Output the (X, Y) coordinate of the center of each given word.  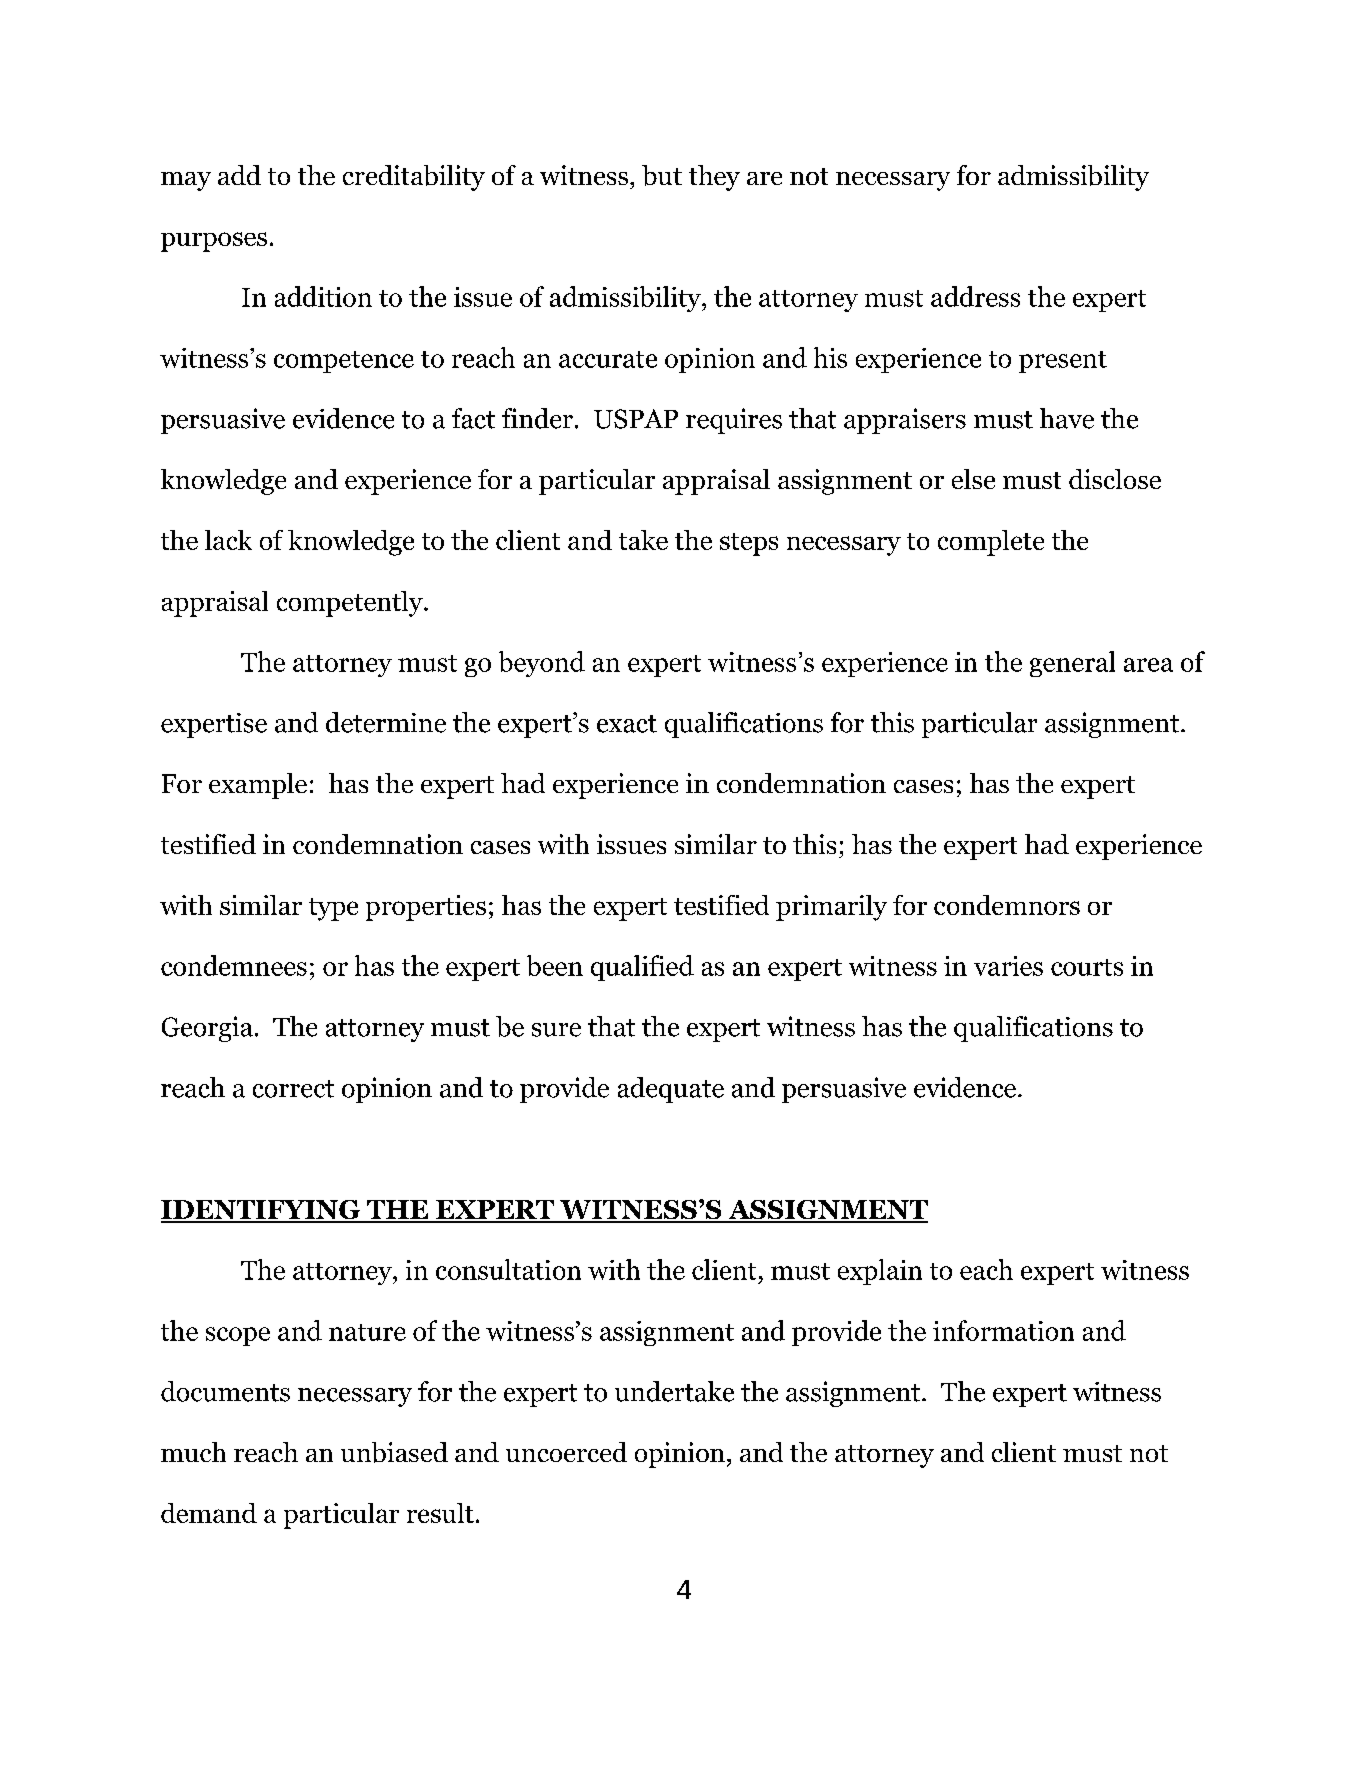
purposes (214, 242)
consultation (508, 1269)
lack (228, 540)
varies (1008, 966)
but (662, 175)
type (333, 909)
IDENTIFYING (262, 1211)
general (1072, 664)
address (975, 296)
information (1003, 1330)
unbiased (394, 1452)
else (973, 479)
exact (627, 724)
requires (734, 421)
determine (386, 722)
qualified (642, 968)
